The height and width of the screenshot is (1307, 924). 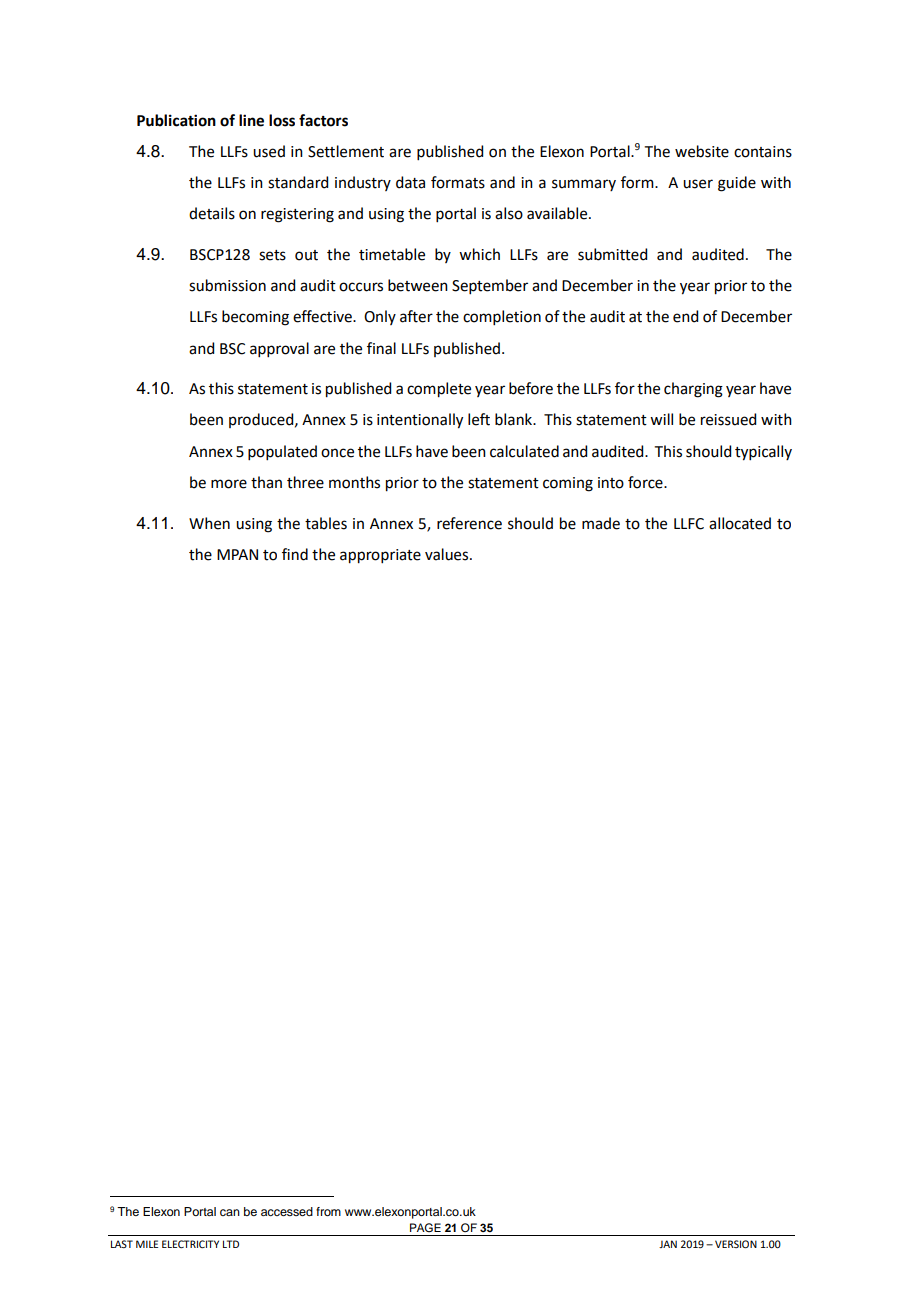 What do you see at coordinates (295, 554) in the screenshot?
I see `find` at bounding box center [295, 554].
